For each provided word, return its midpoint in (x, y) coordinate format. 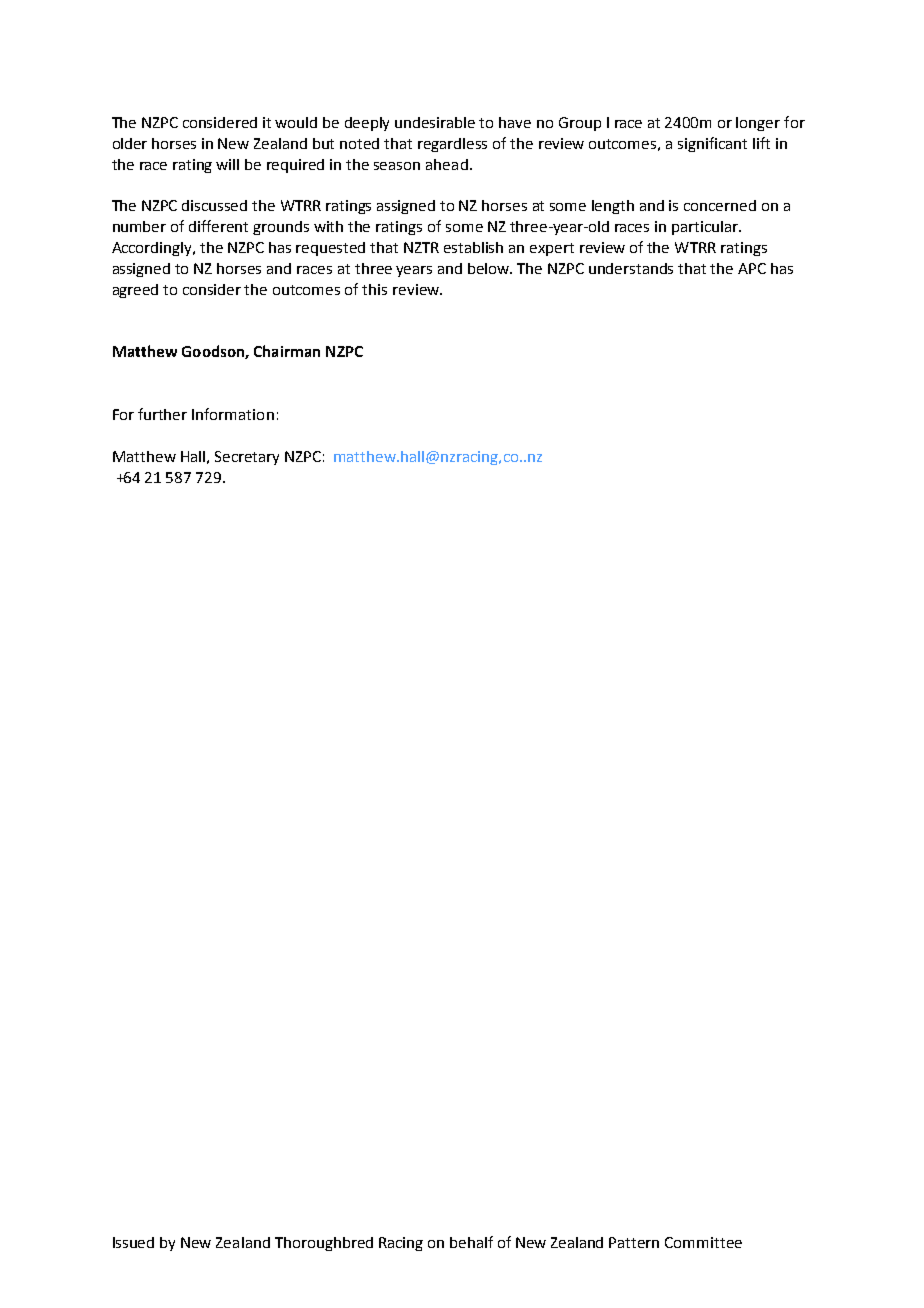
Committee (703, 1242)
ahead (447, 164)
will (227, 164)
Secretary (247, 458)
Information (233, 414)
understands (631, 268)
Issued (133, 1242)
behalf (471, 1242)
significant (712, 144)
